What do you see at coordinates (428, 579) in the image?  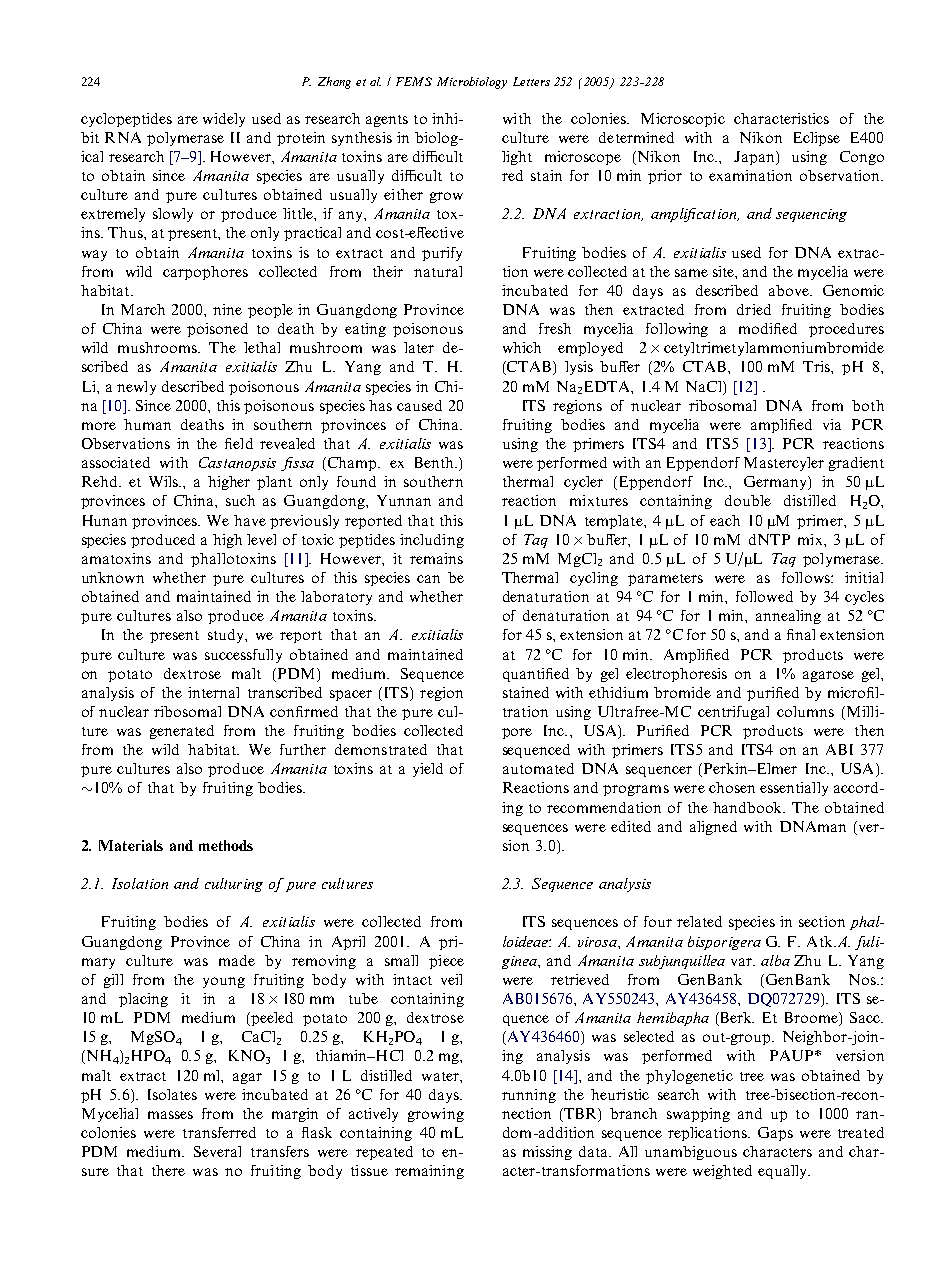 I see `can` at bounding box center [428, 579].
